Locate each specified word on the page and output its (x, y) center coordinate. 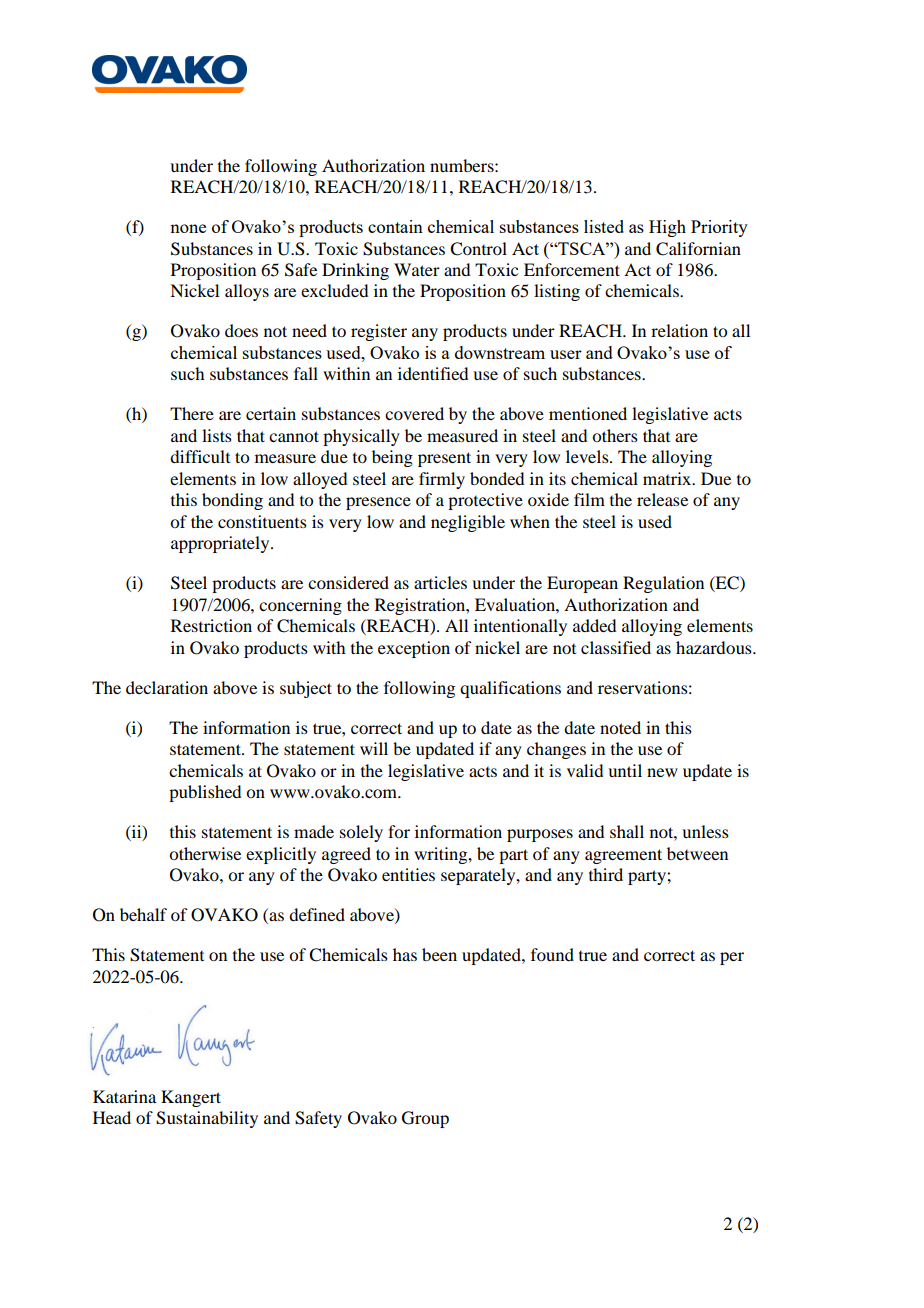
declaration (167, 687)
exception (414, 649)
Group (425, 1119)
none (188, 228)
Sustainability (207, 1119)
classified (616, 647)
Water (417, 269)
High (667, 228)
